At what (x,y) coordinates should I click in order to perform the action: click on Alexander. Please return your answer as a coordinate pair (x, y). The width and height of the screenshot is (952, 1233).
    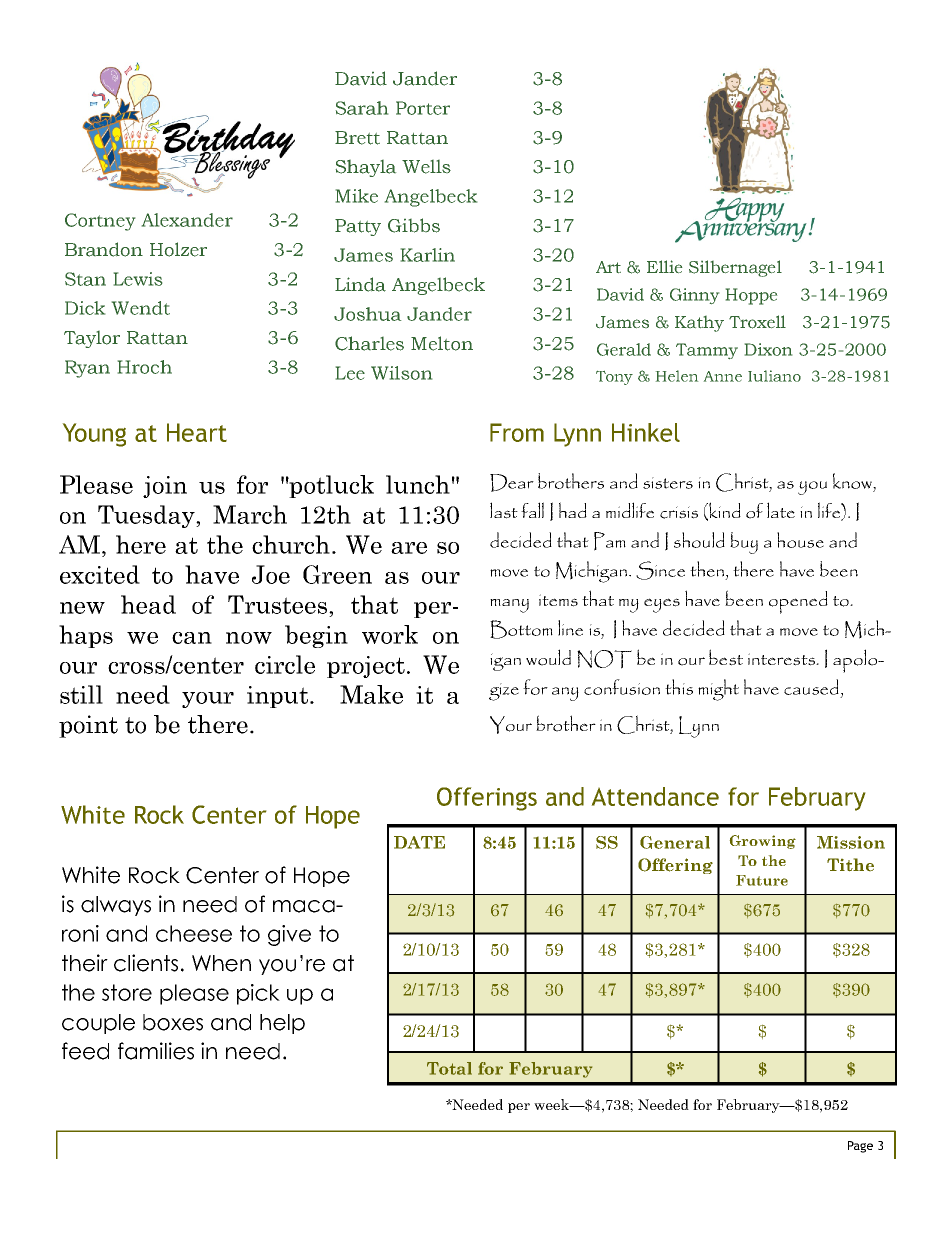
    Looking at the image, I should click on (187, 220).
